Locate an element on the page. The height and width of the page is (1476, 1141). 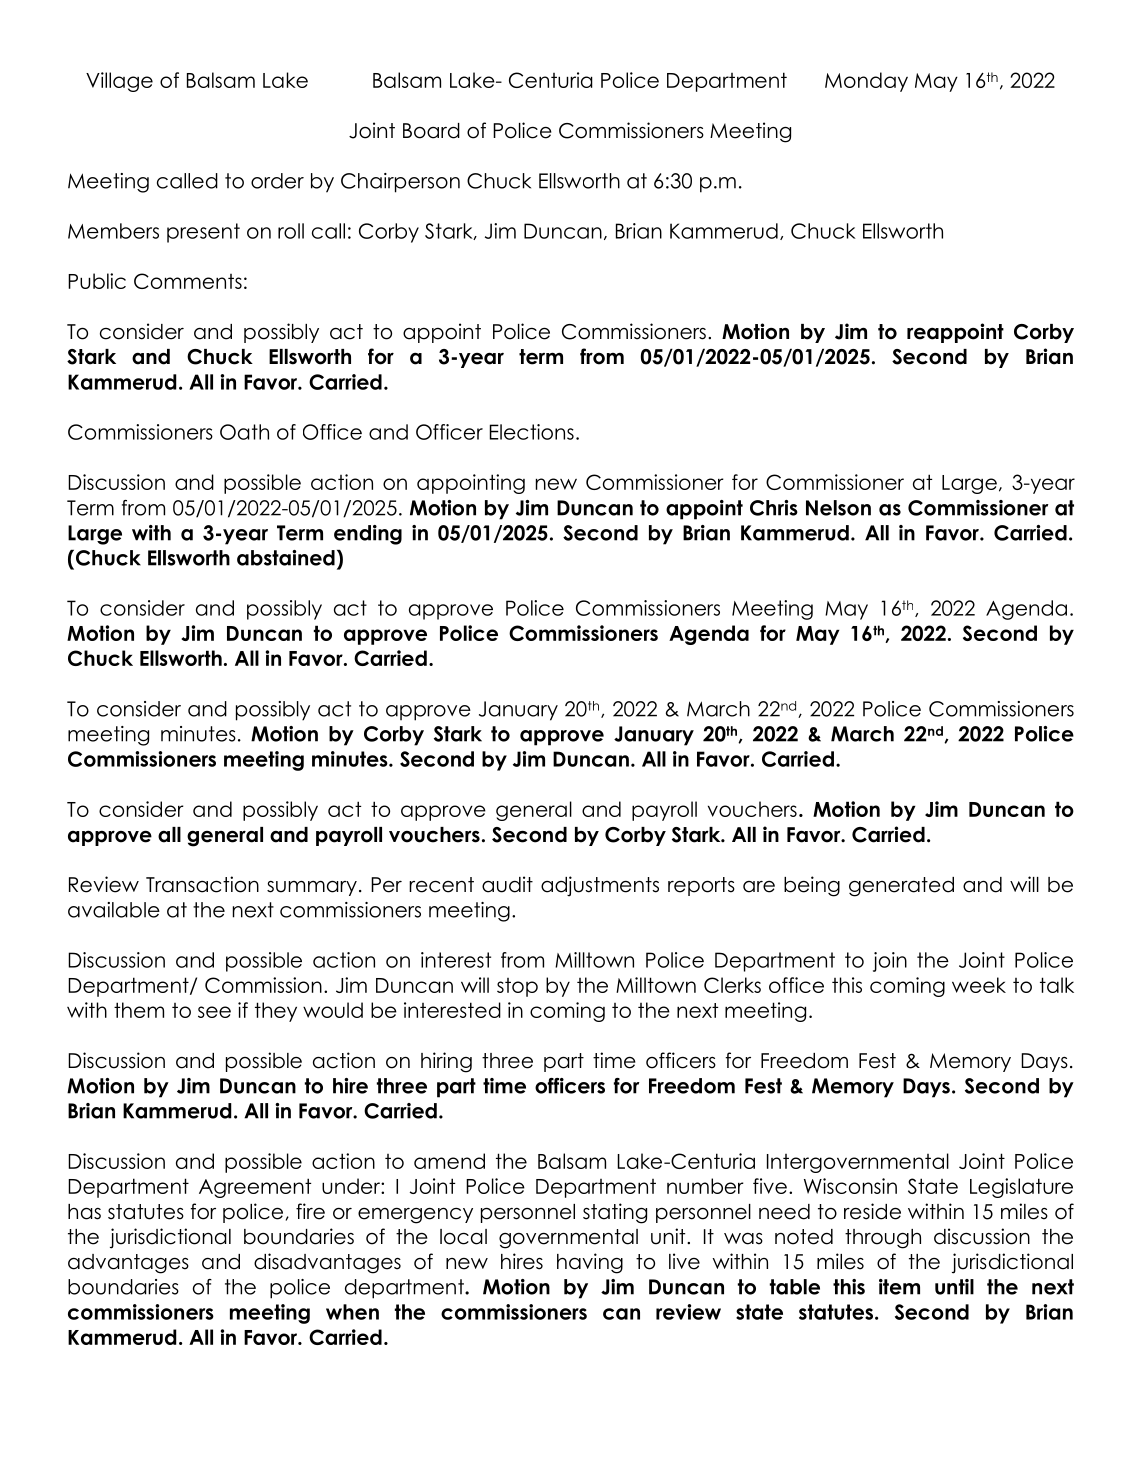
generated is located at coordinates (901, 887).
